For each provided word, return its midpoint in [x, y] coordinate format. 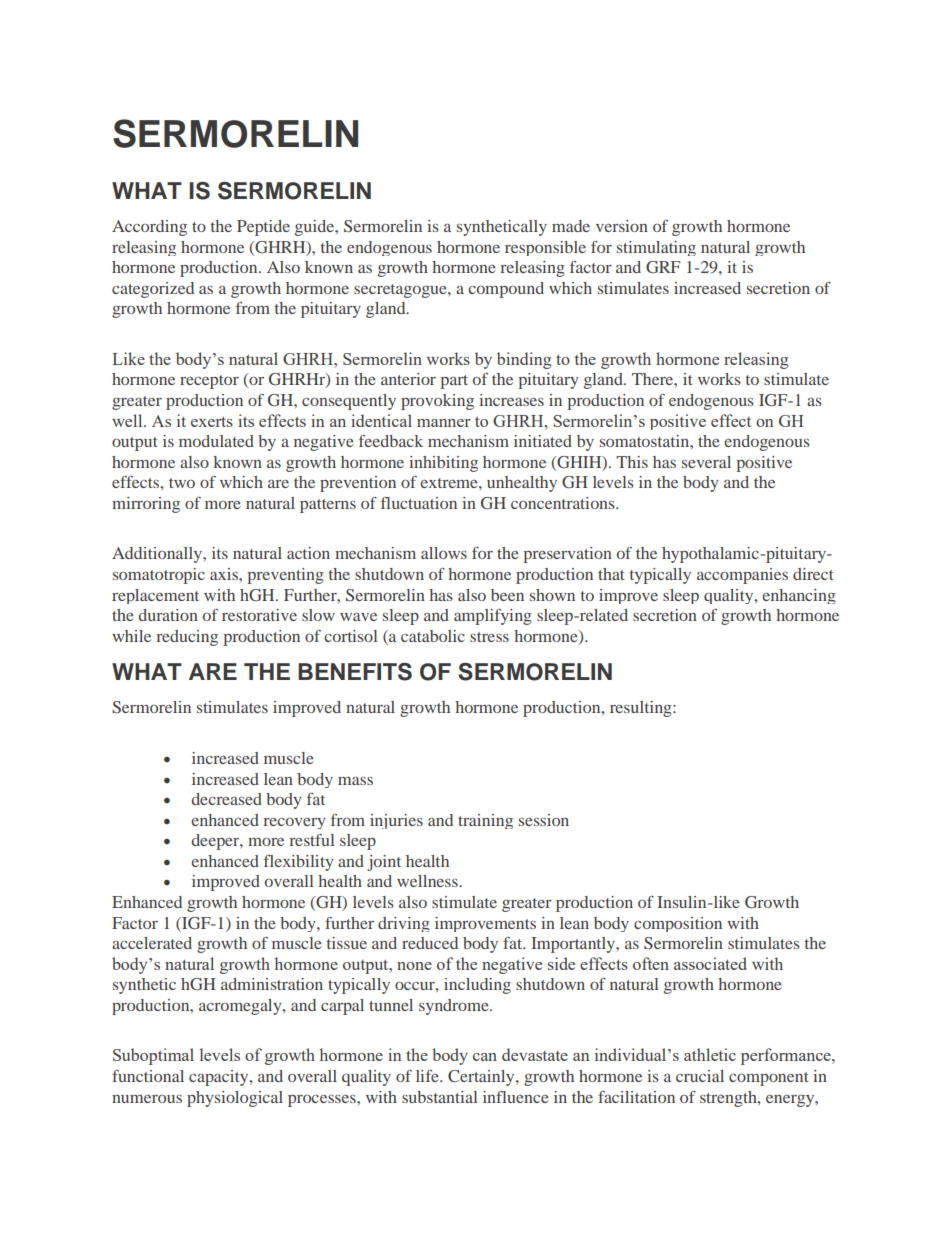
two [182, 483]
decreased [227, 799]
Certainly [482, 1078]
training [485, 821]
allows [444, 553]
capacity [220, 1078]
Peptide [263, 228]
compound [506, 290]
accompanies [742, 576]
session [544, 820]
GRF [663, 267]
